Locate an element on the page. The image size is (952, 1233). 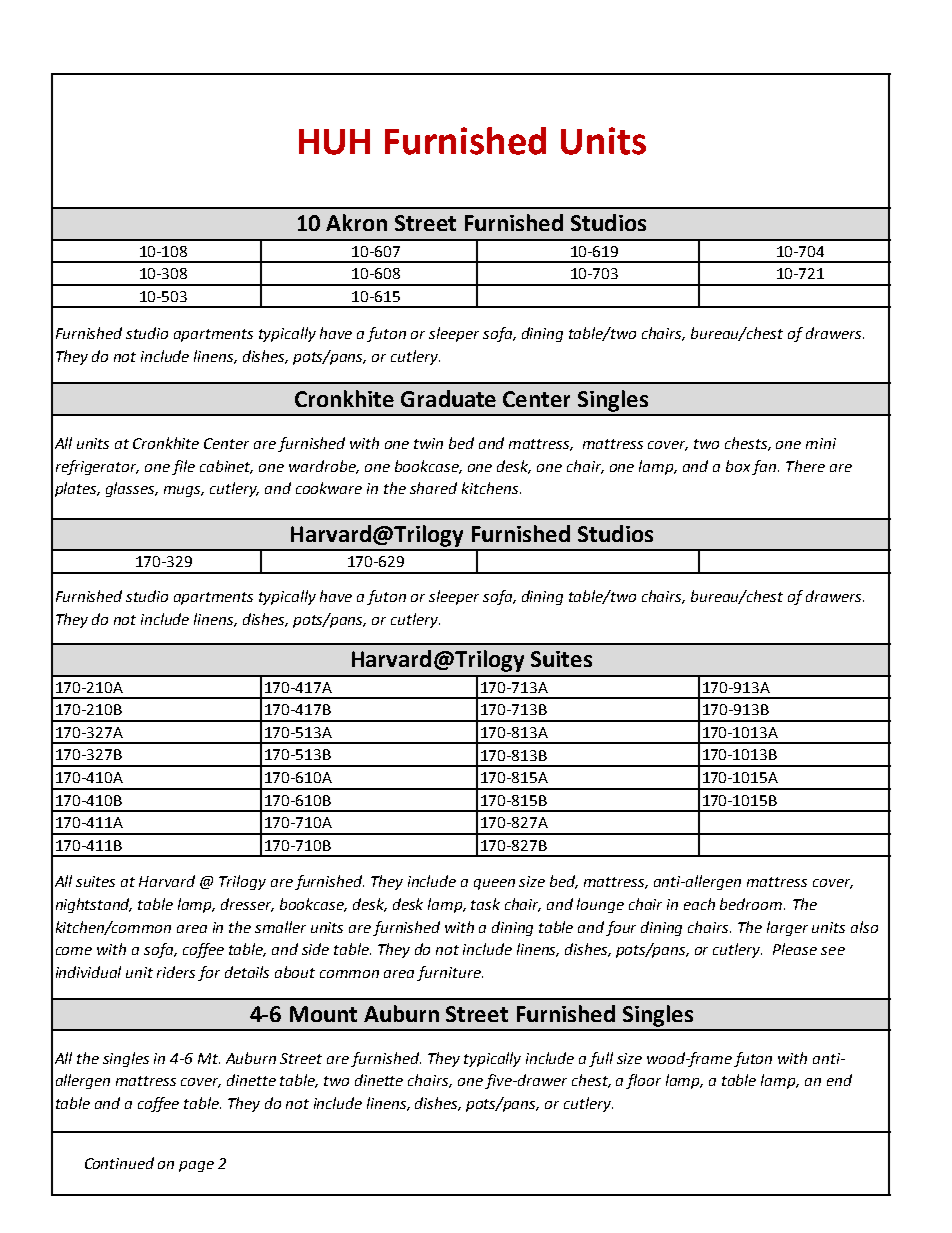
riders is located at coordinates (176, 972).
